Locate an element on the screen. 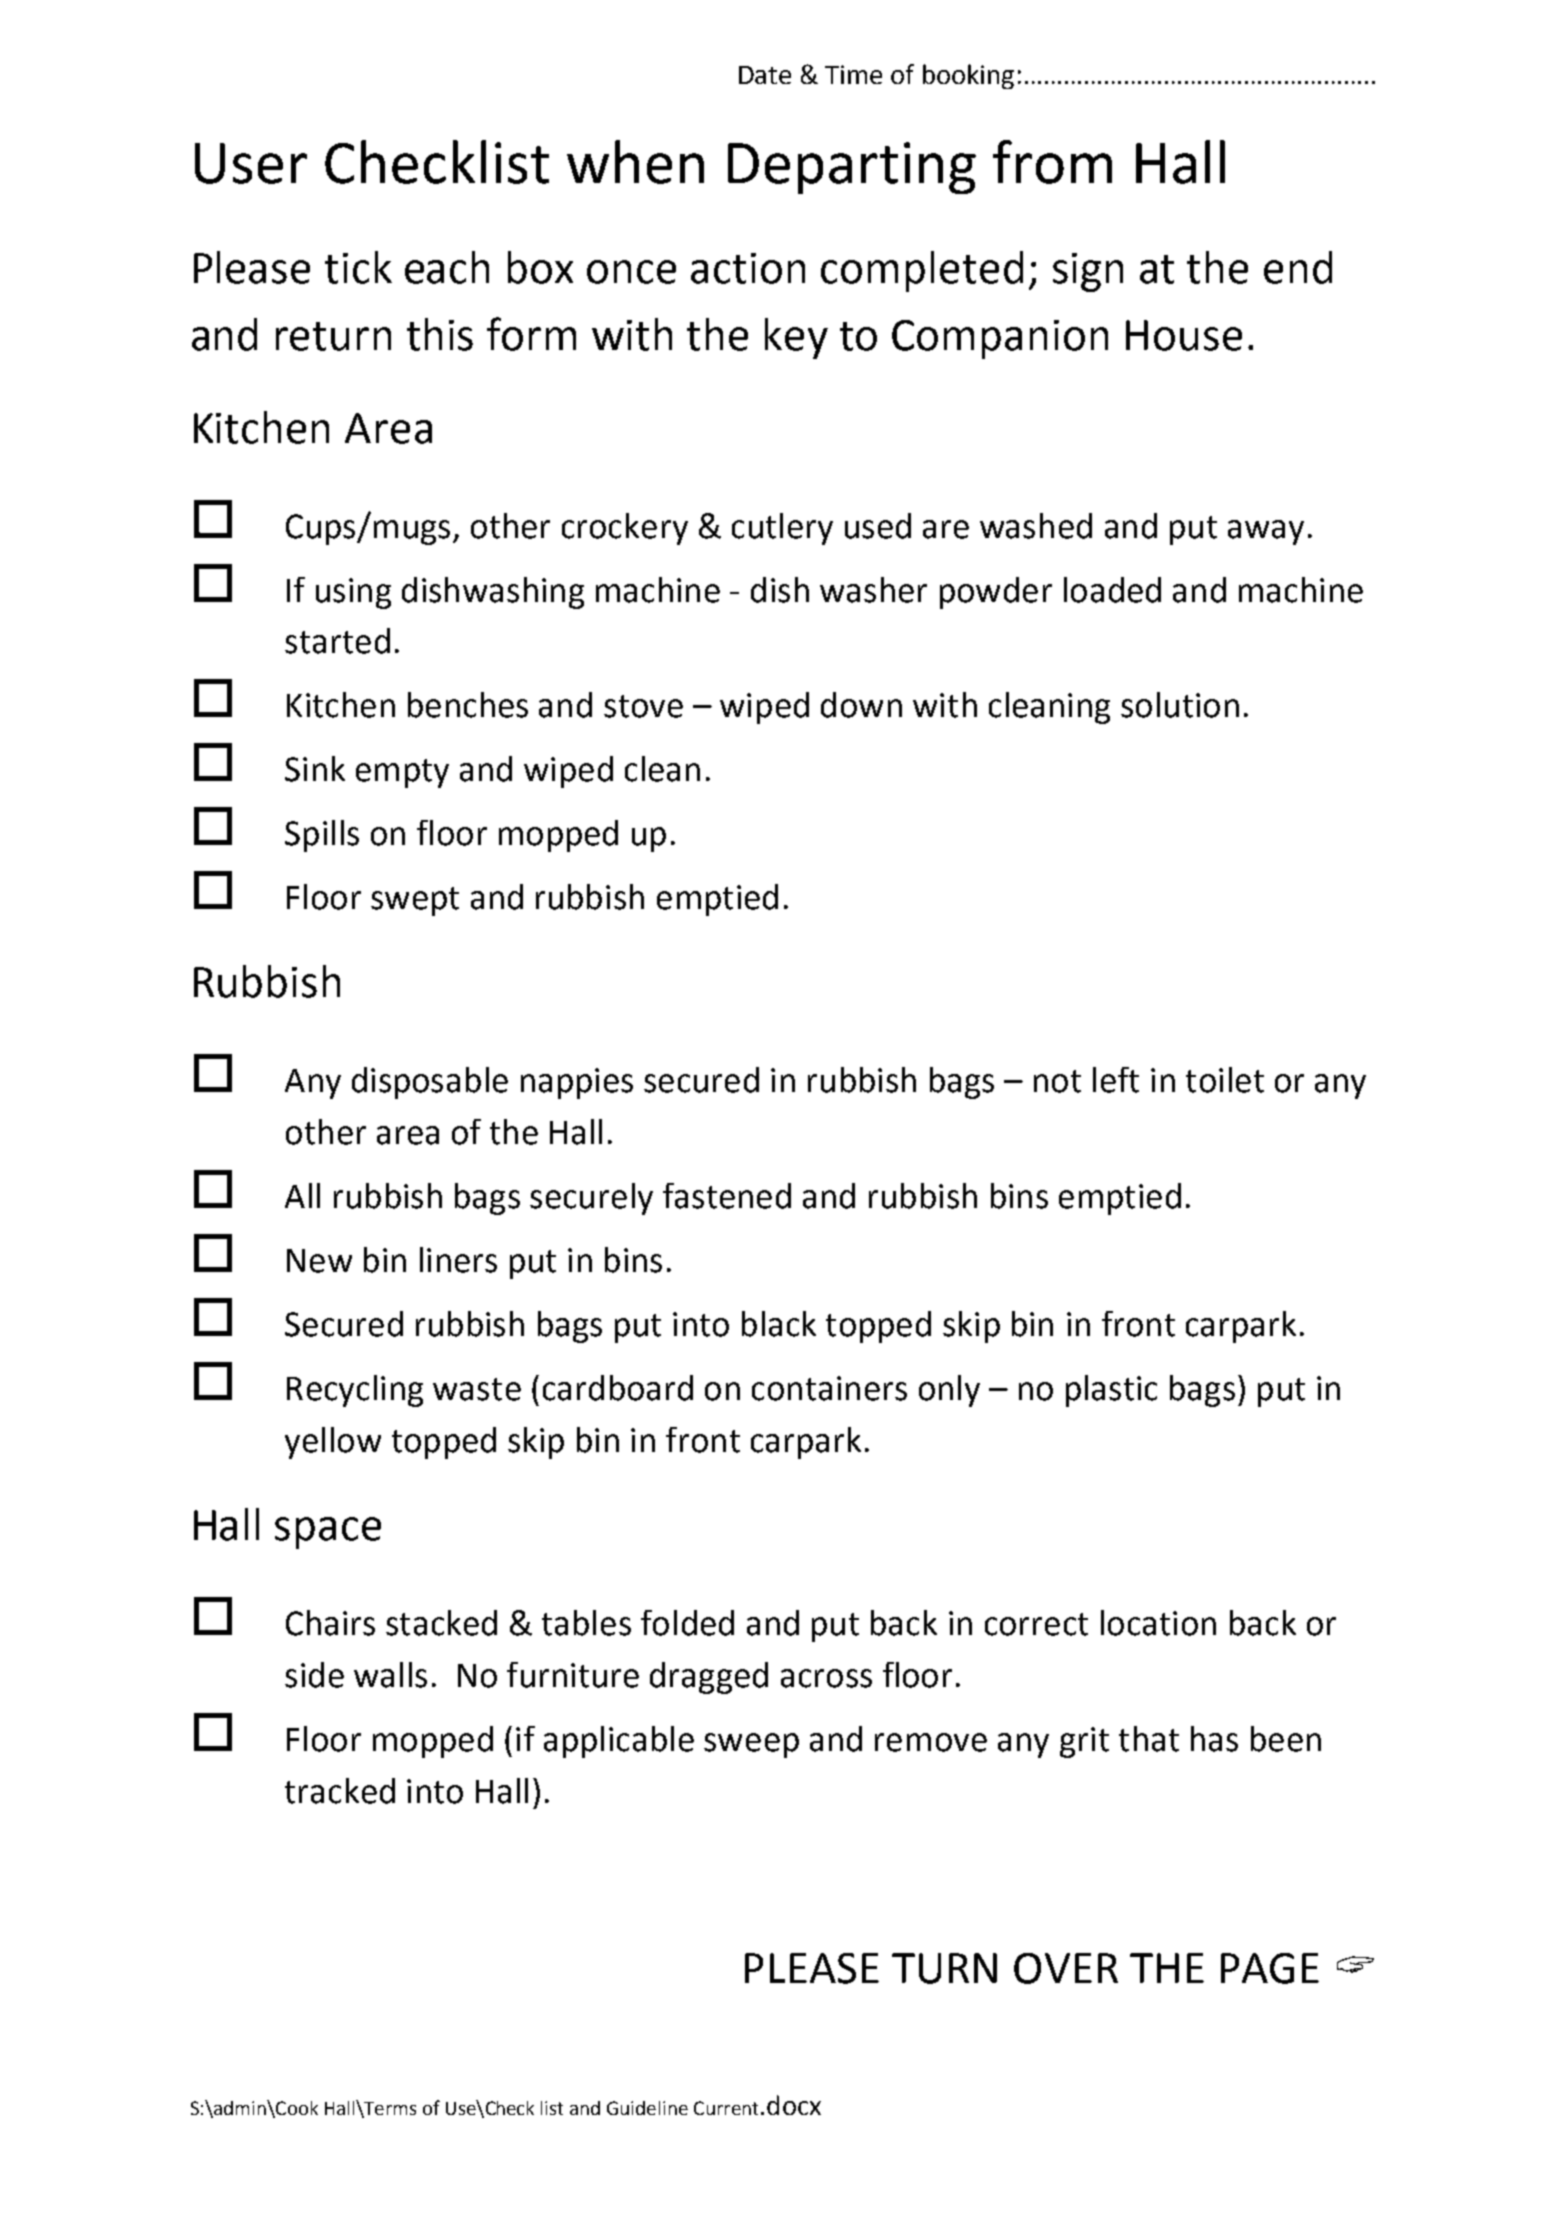  Recycling is located at coordinates (355, 1391).
